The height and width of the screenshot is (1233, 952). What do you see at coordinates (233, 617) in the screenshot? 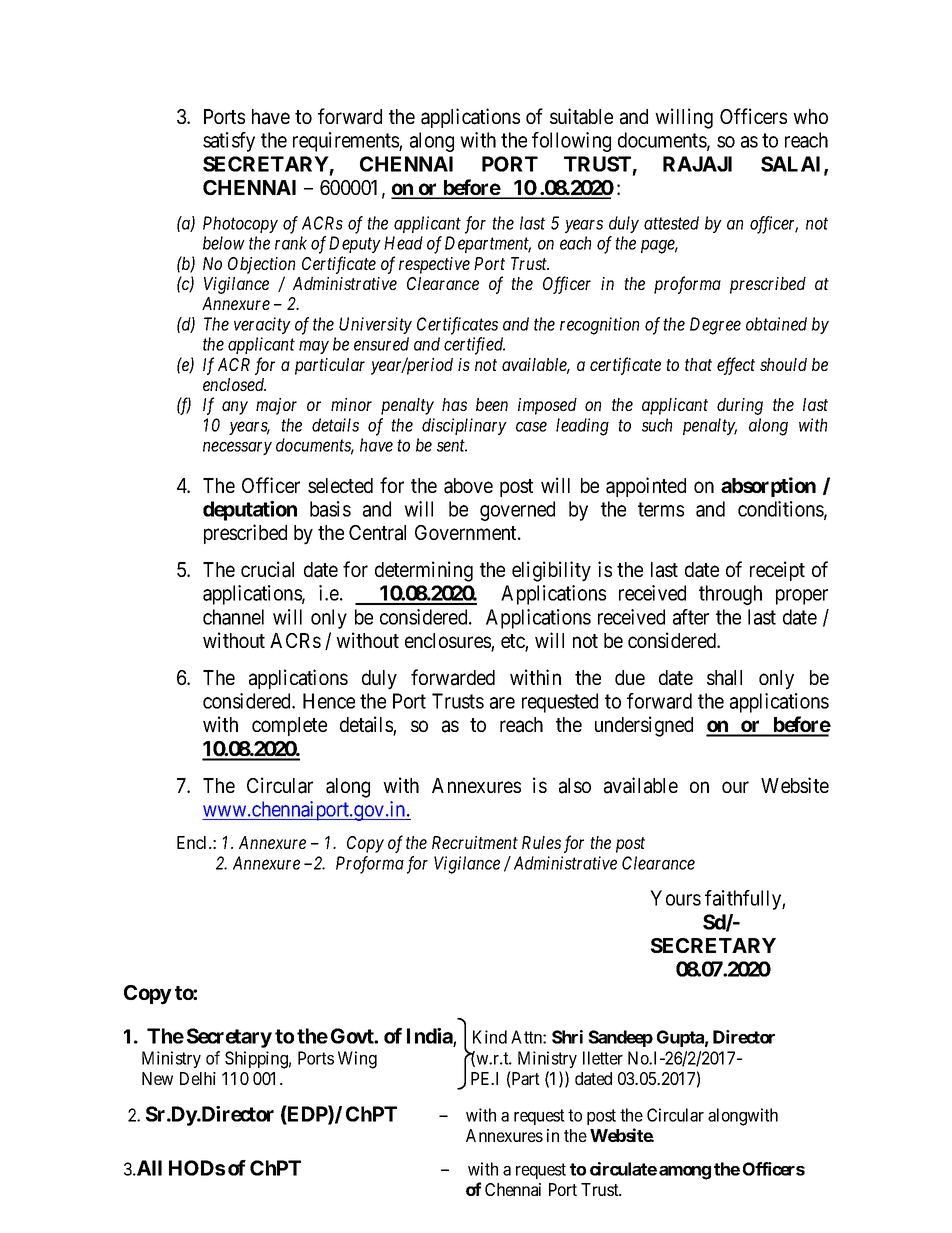
I see `channel` at bounding box center [233, 617].
